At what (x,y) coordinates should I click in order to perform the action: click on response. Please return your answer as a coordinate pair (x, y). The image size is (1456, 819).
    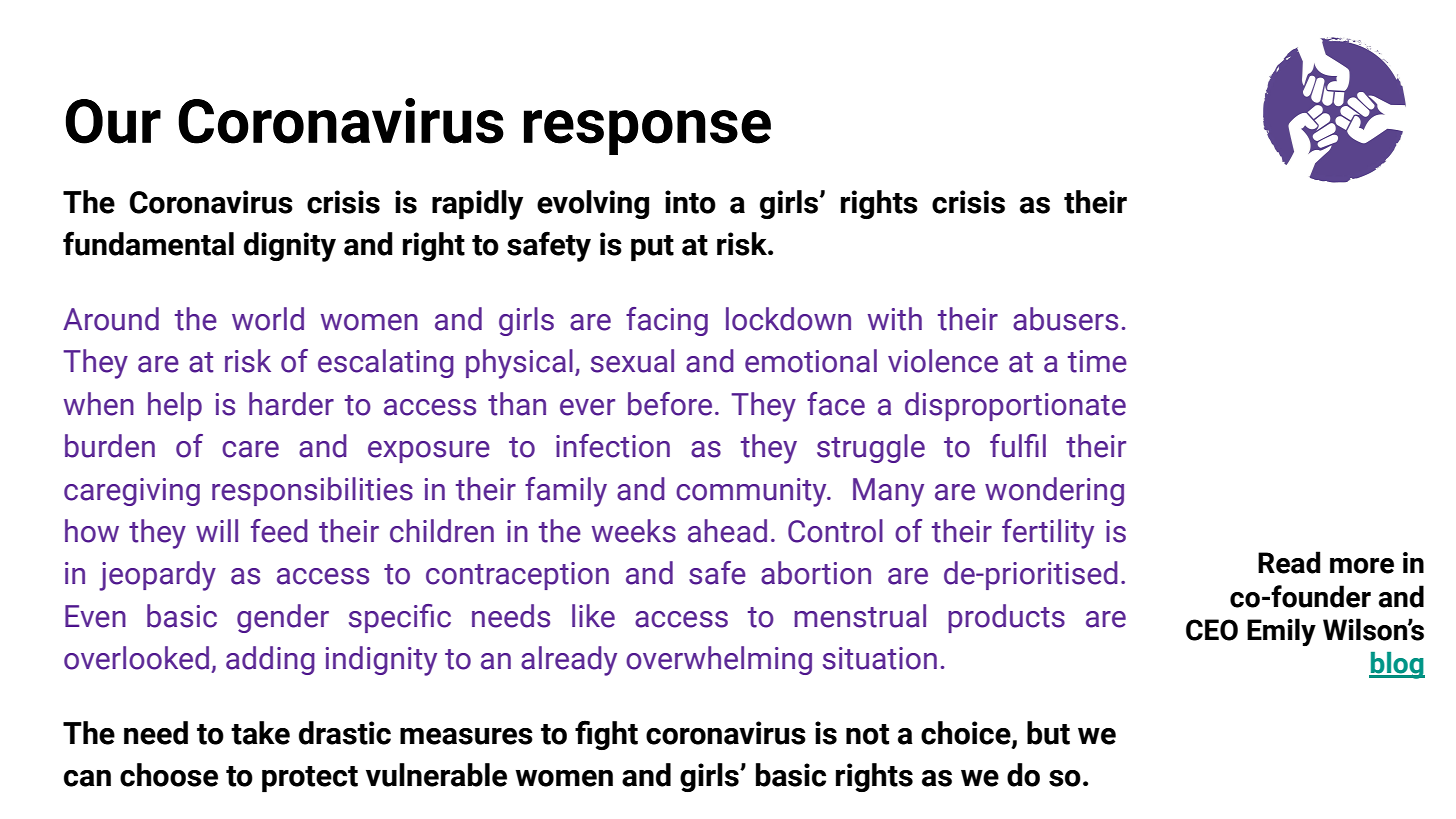
    Looking at the image, I should click on (647, 132).
